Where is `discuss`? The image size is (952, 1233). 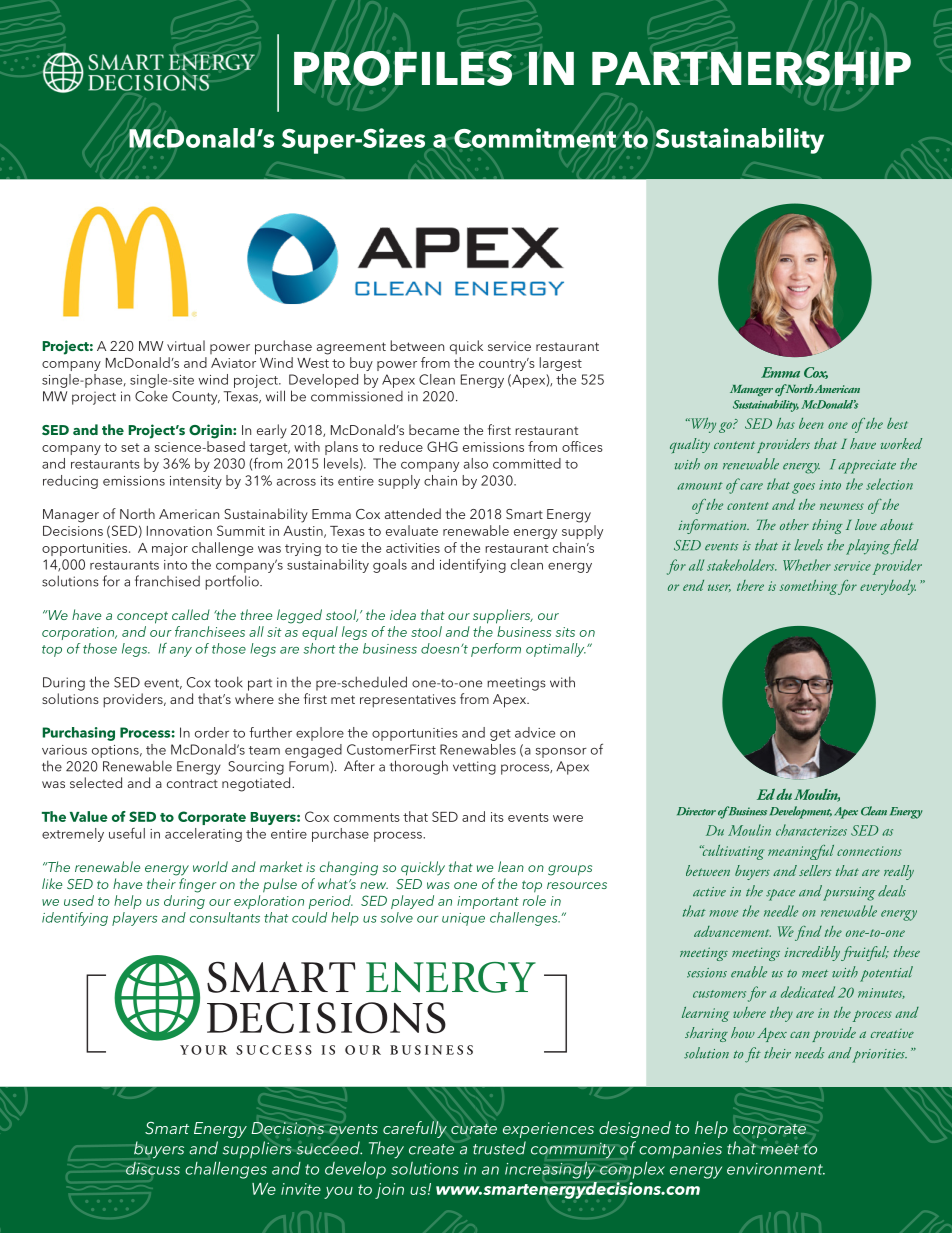
discuss is located at coordinates (153, 1168).
